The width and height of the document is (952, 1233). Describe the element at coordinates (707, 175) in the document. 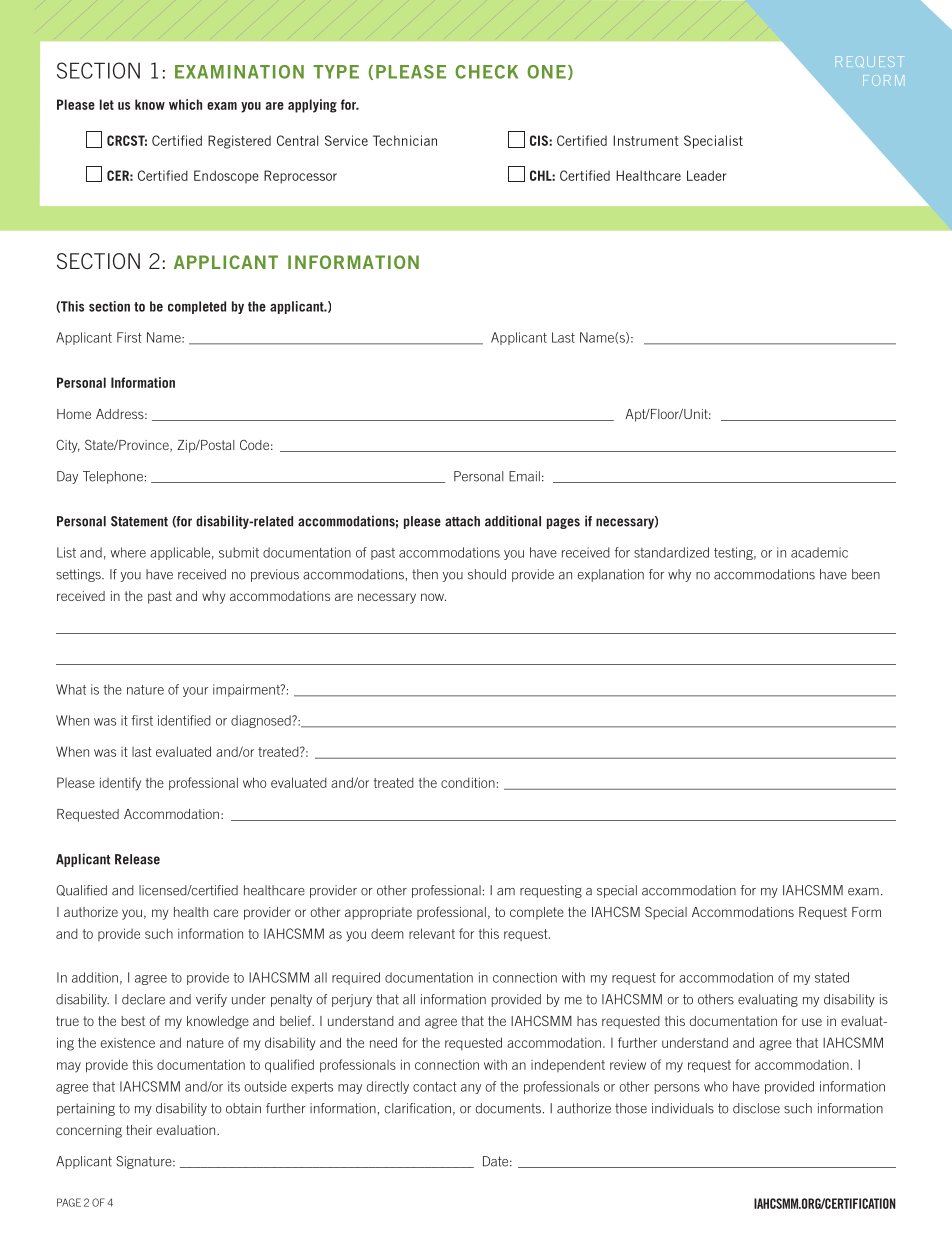

I see `Leader` at that location.
